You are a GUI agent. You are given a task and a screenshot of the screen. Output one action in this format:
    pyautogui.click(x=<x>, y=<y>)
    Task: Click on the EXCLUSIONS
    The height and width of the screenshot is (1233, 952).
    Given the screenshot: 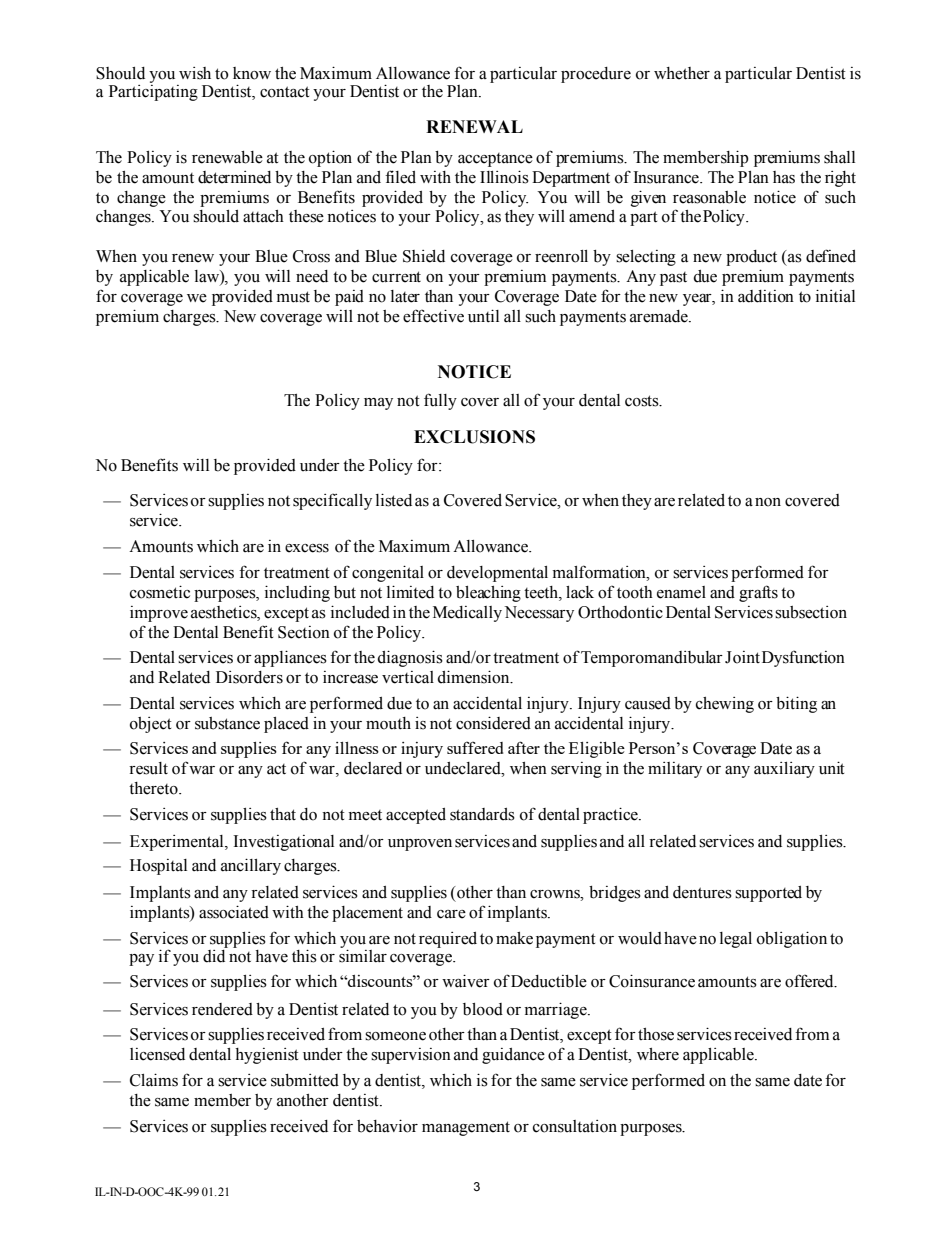 What is the action you would take?
    pyautogui.click(x=474, y=437)
